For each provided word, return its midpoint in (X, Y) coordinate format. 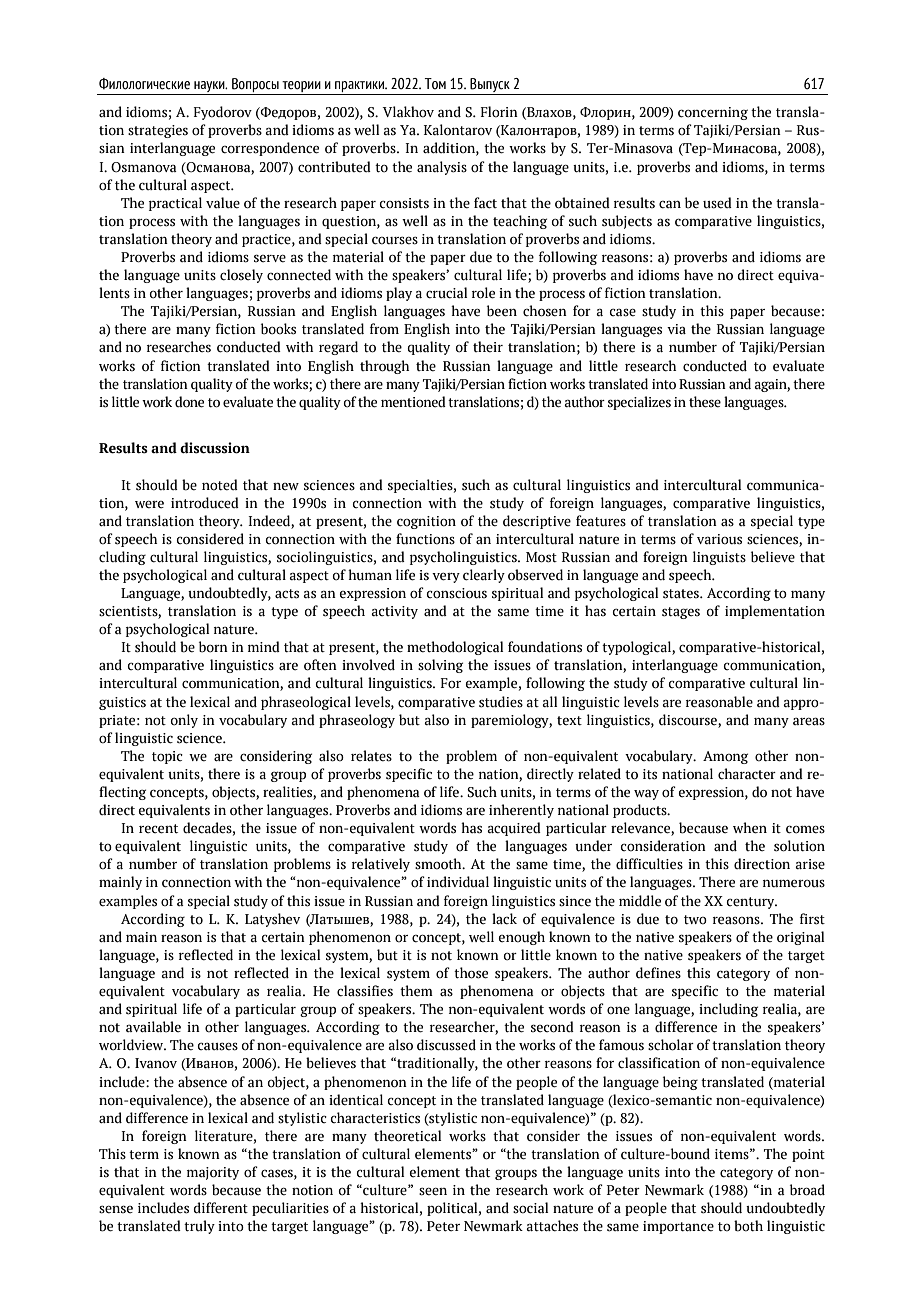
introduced (205, 503)
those (471, 973)
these (705, 402)
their (488, 347)
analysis (442, 168)
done (189, 402)
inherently (521, 811)
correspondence (270, 149)
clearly (484, 576)
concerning (713, 113)
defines (658, 973)
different (220, 1208)
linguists (719, 558)
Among (725, 757)
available (153, 1027)
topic (167, 757)
